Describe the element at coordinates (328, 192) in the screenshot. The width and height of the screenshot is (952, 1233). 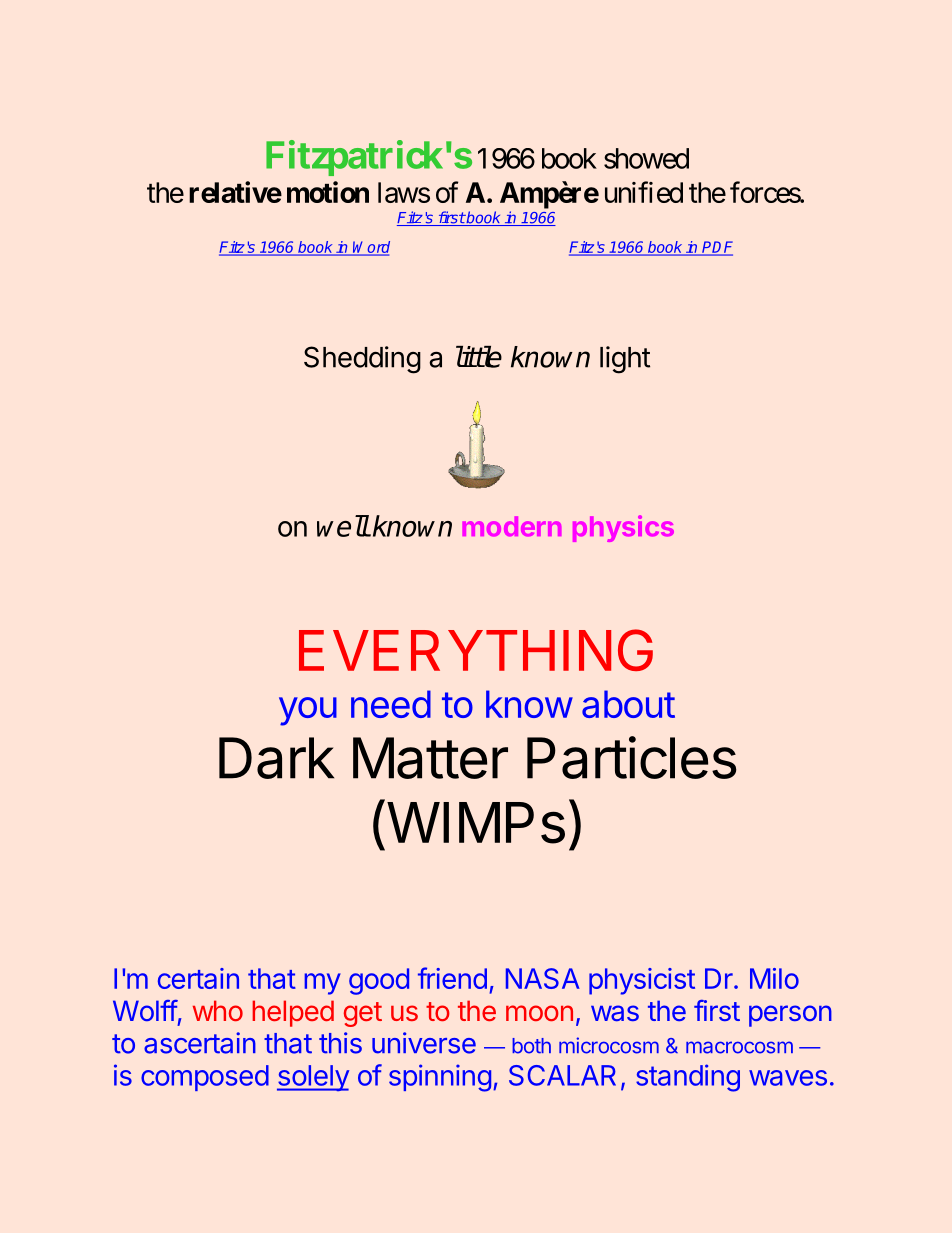
I see `motion` at that location.
